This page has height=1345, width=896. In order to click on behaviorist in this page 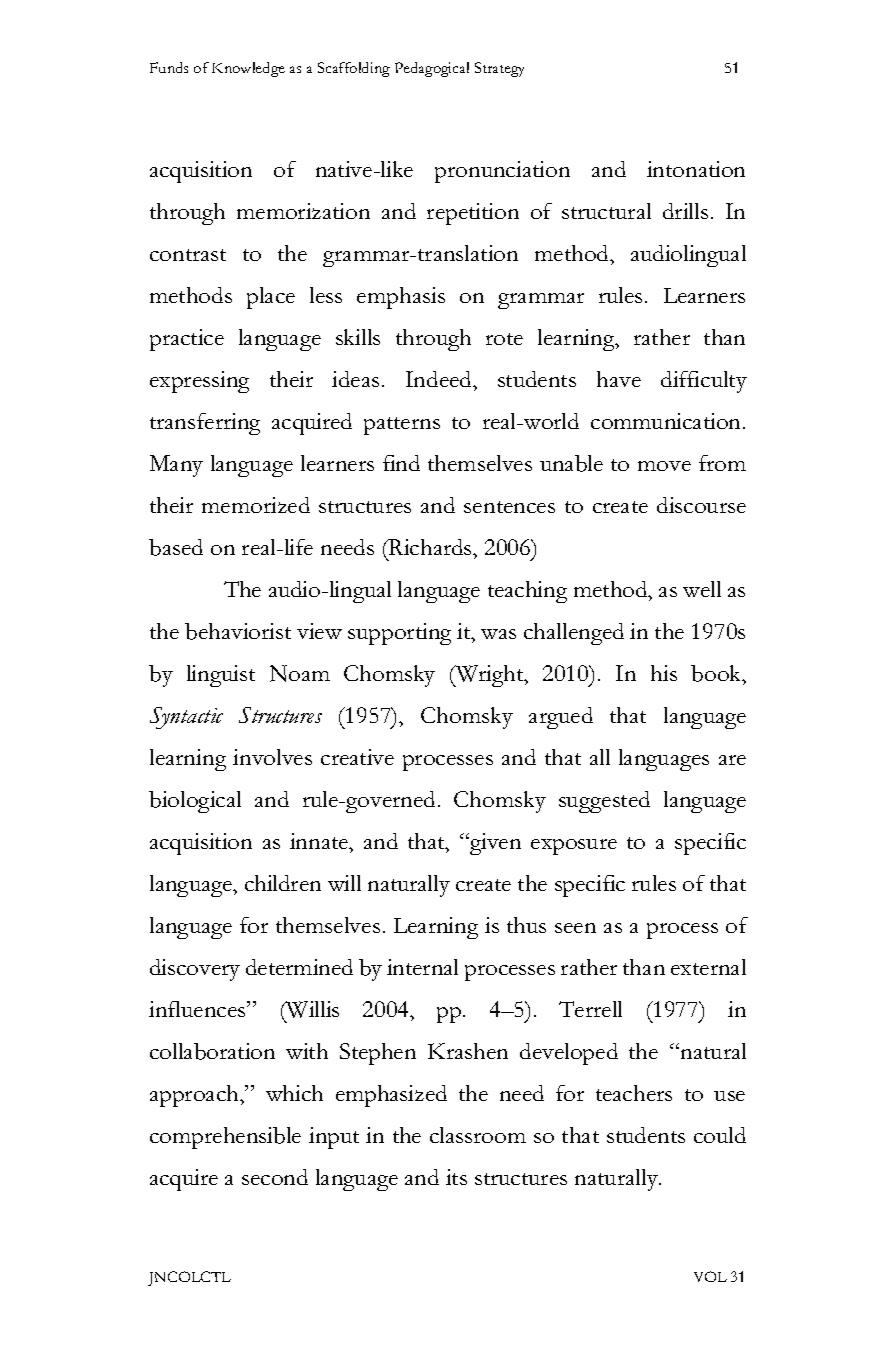, I will do `click(238, 631)`.
